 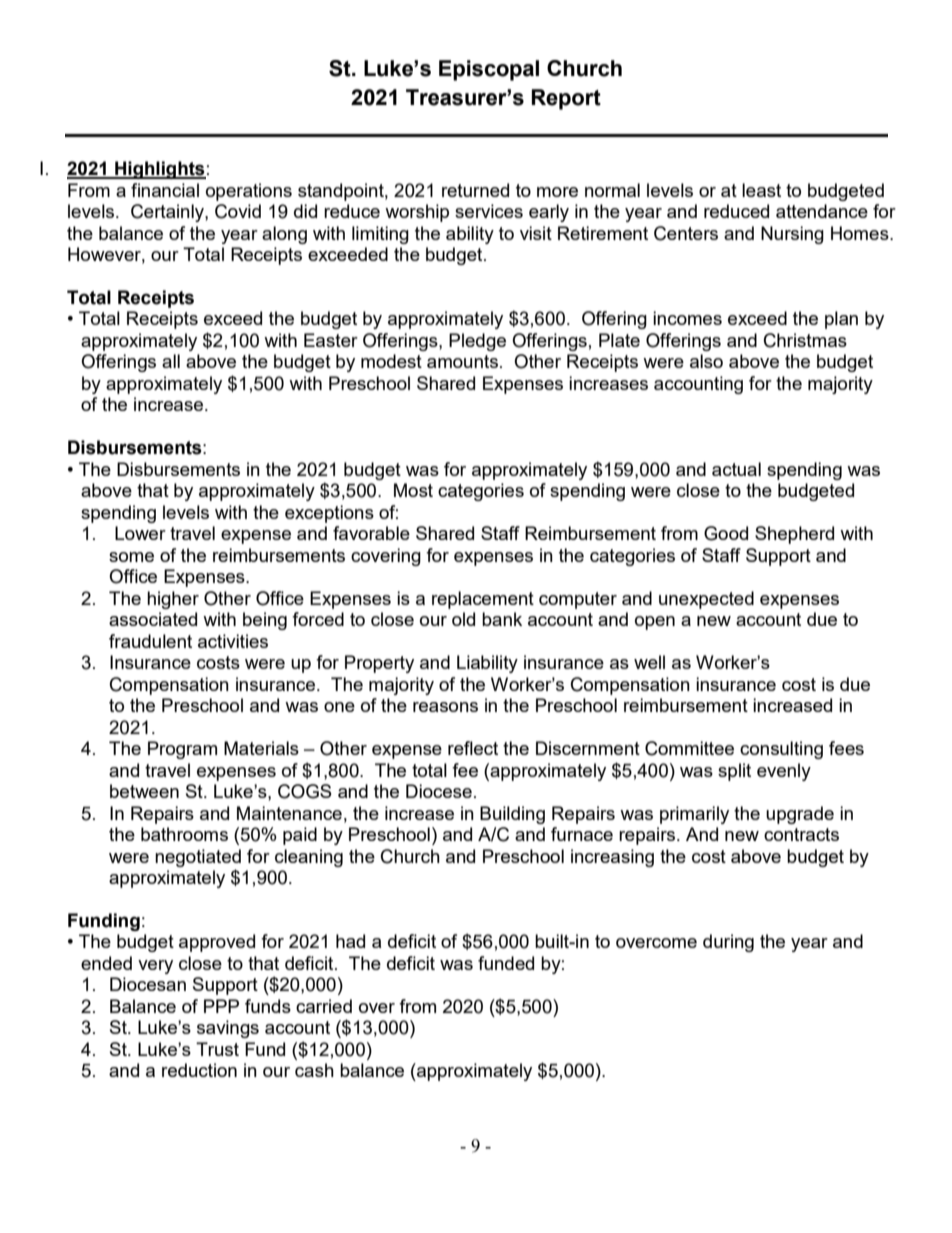 I want to click on carried, so click(x=324, y=1006).
